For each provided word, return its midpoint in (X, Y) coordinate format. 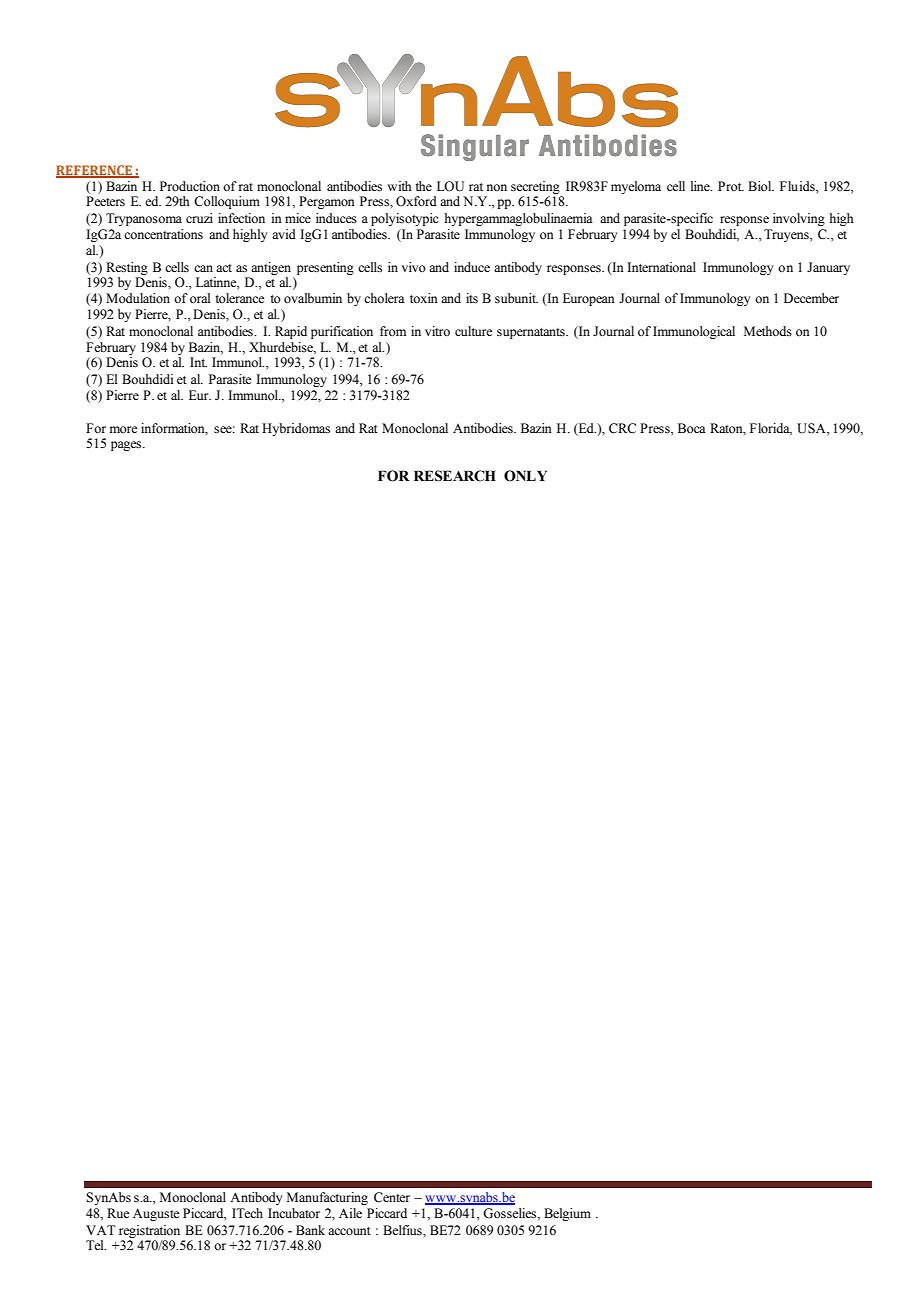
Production (190, 186)
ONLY (525, 476)
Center (392, 1197)
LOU (450, 186)
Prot (731, 186)
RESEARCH (455, 476)
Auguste (156, 1214)
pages (127, 446)
